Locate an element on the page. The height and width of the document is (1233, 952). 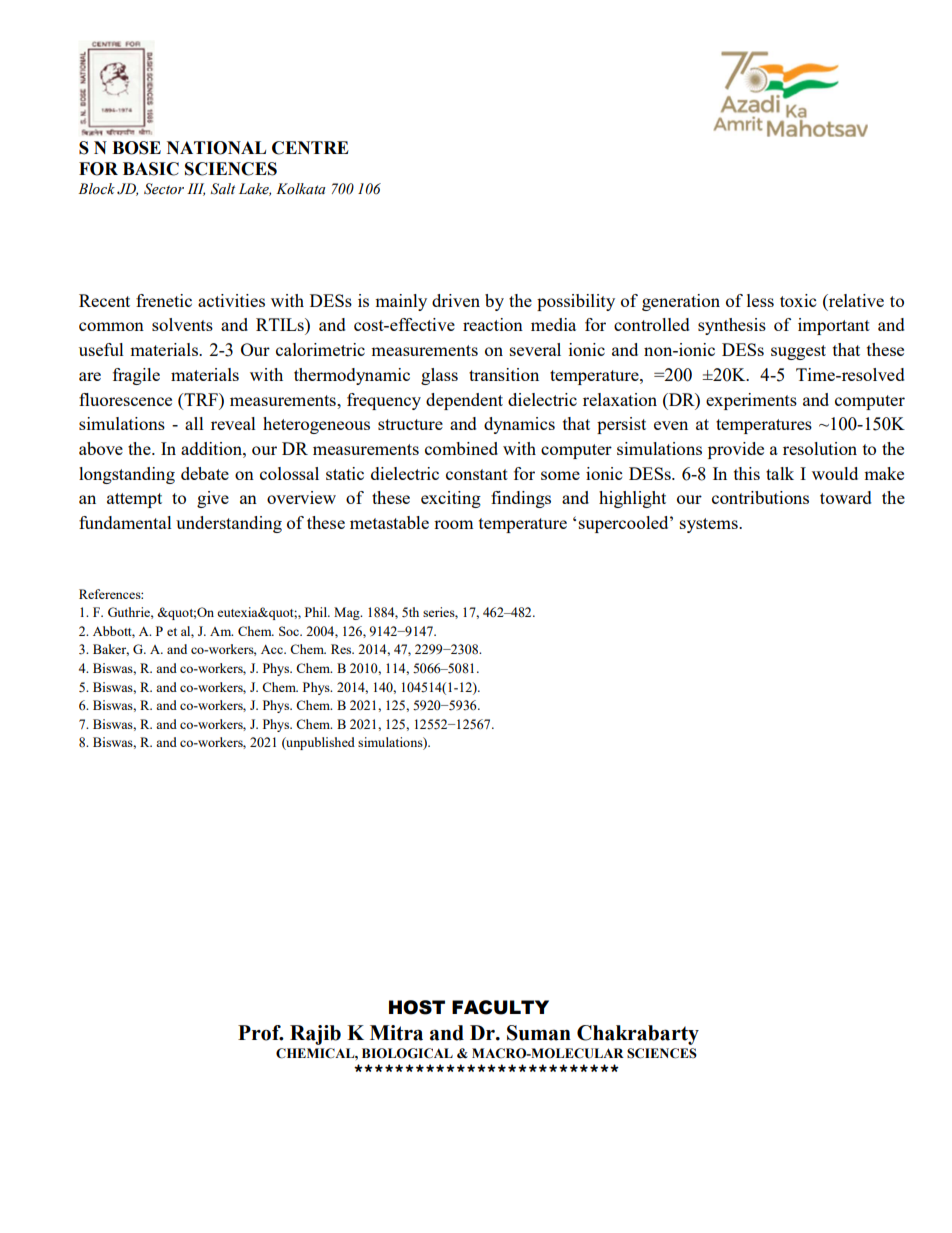
toxic is located at coordinates (798, 300).
